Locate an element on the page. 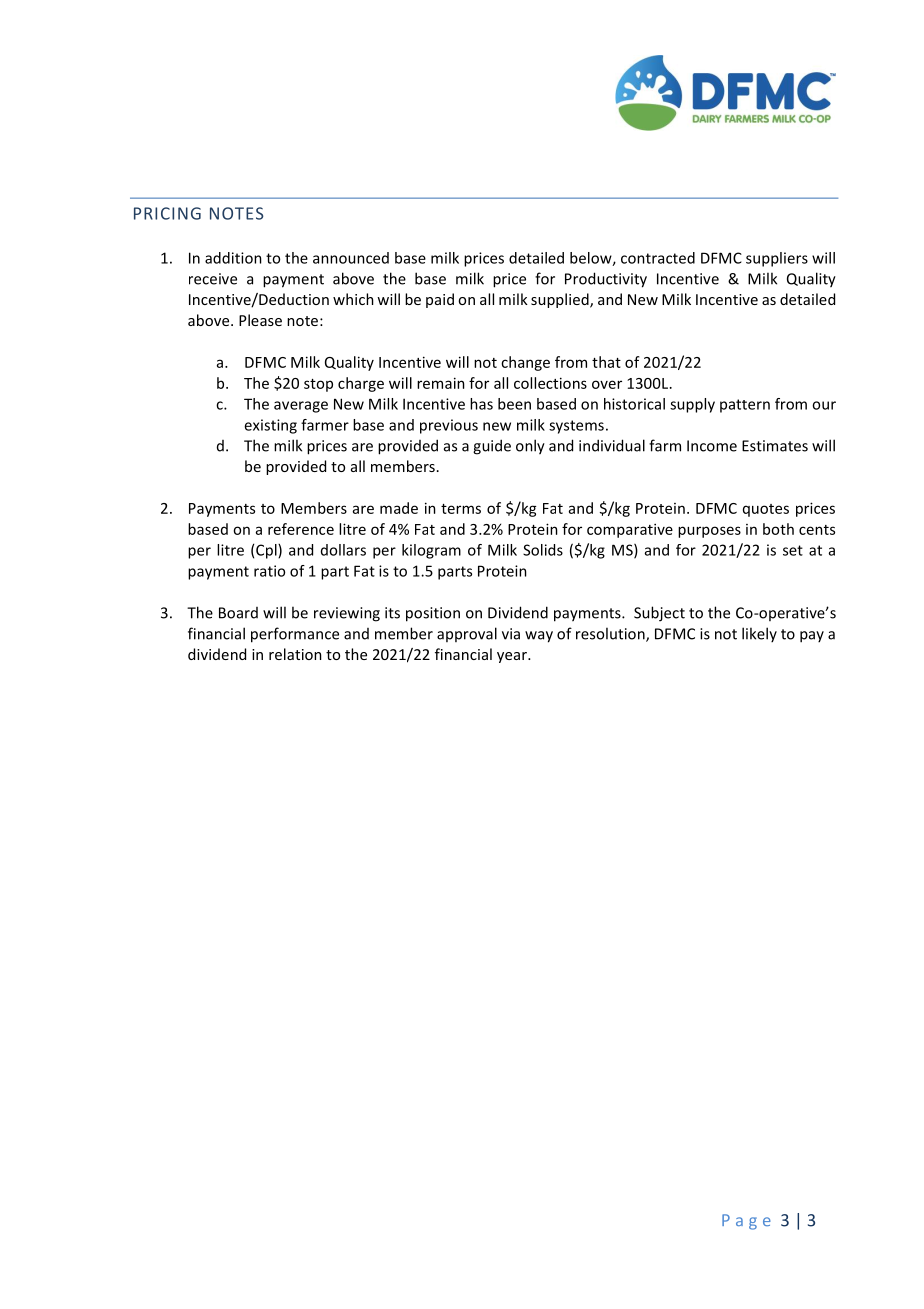 Image resolution: width=924 pixels, height=1309 pixels. quotes is located at coordinates (766, 510).
